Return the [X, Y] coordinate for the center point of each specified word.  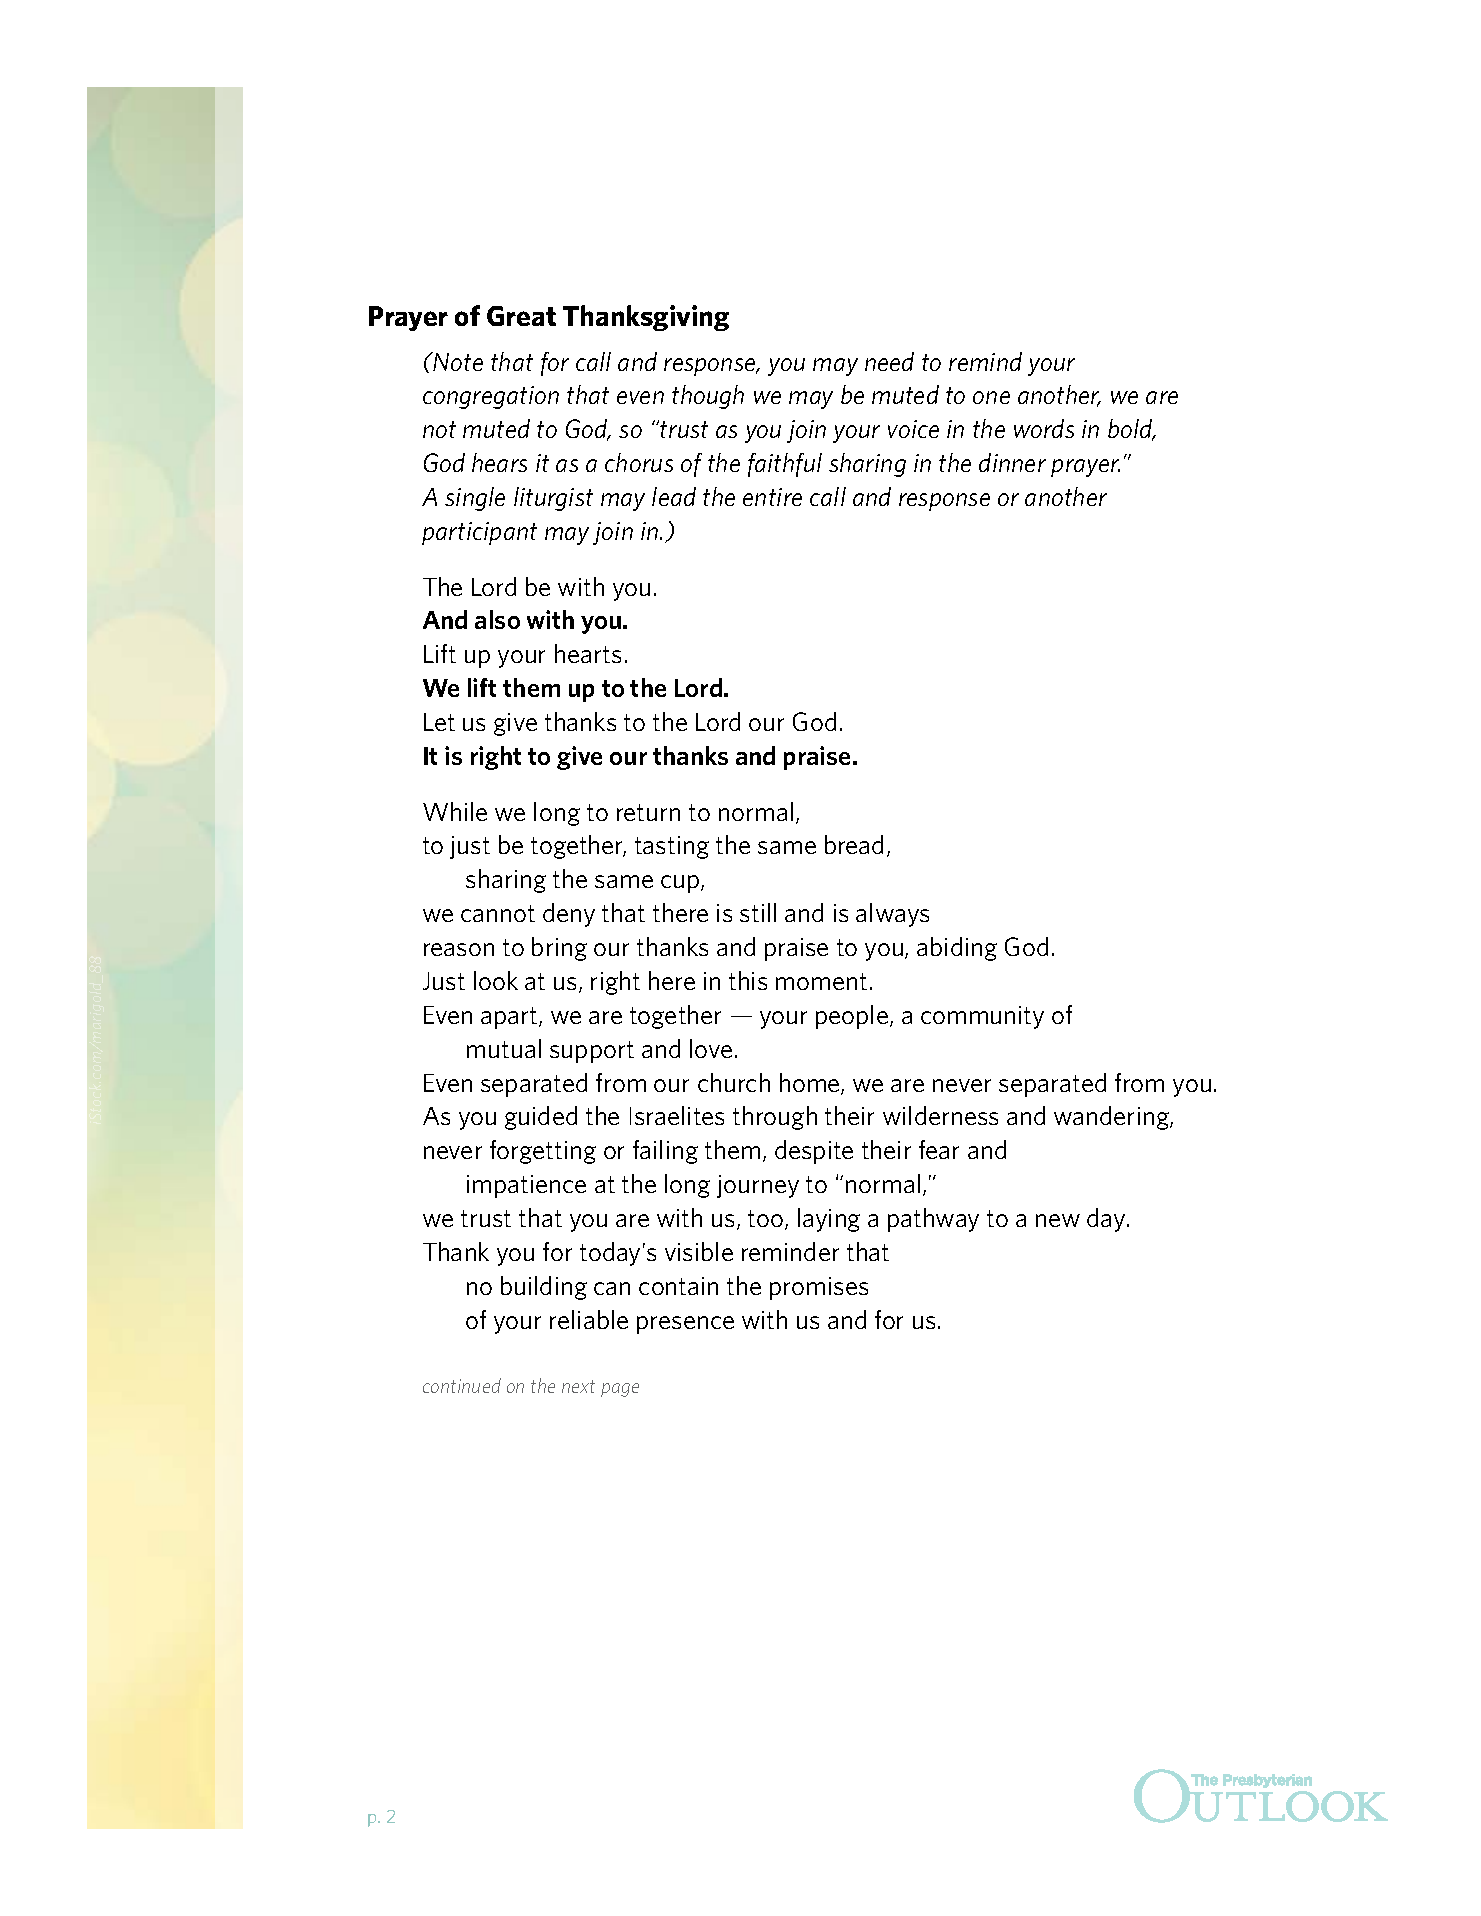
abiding [957, 949]
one [991, 397]
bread [854, 844]
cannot [498, 913]
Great [521, 316]
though [708, 397]
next [578, 1386]
